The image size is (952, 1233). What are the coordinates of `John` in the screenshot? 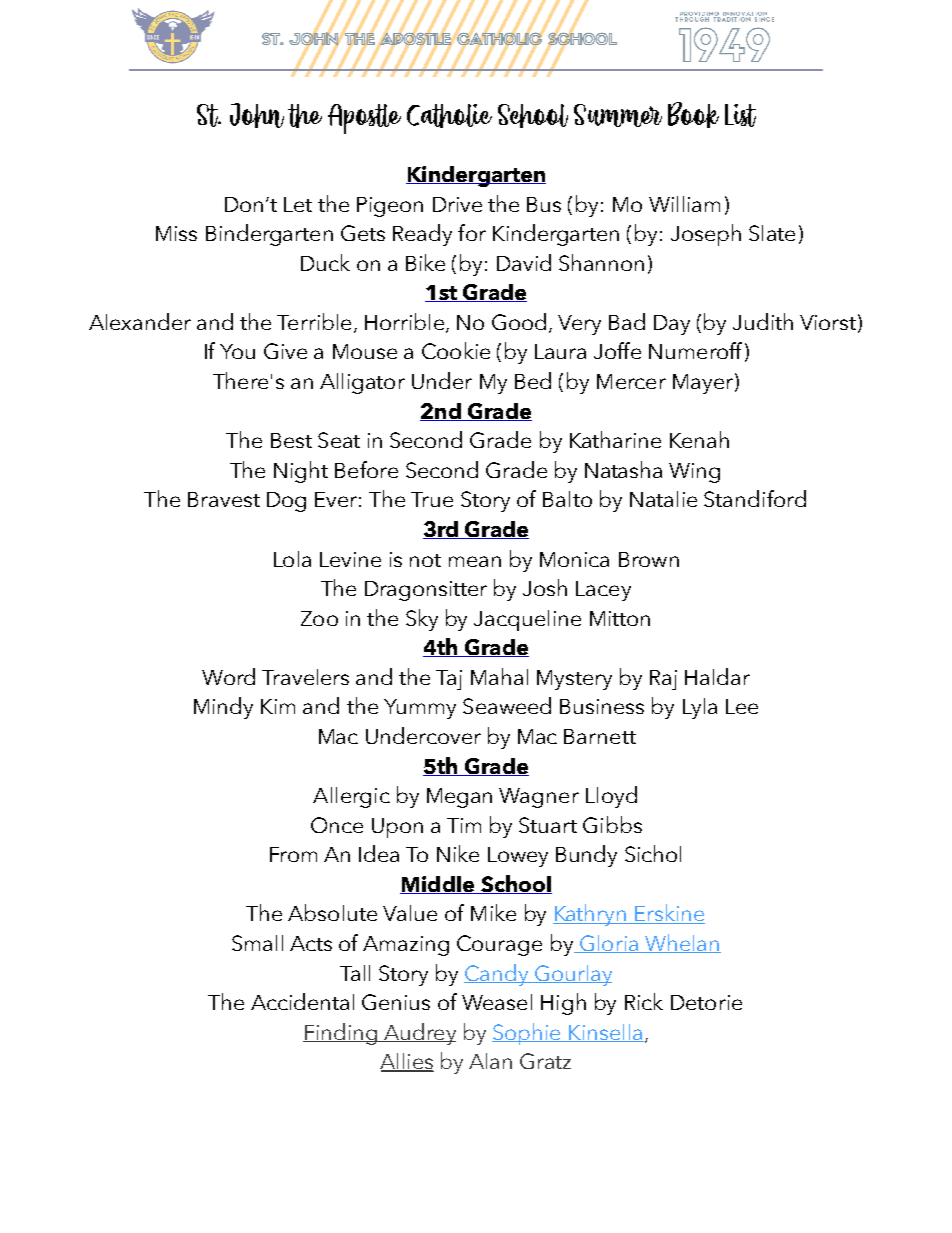 It's located at (257, 115).
